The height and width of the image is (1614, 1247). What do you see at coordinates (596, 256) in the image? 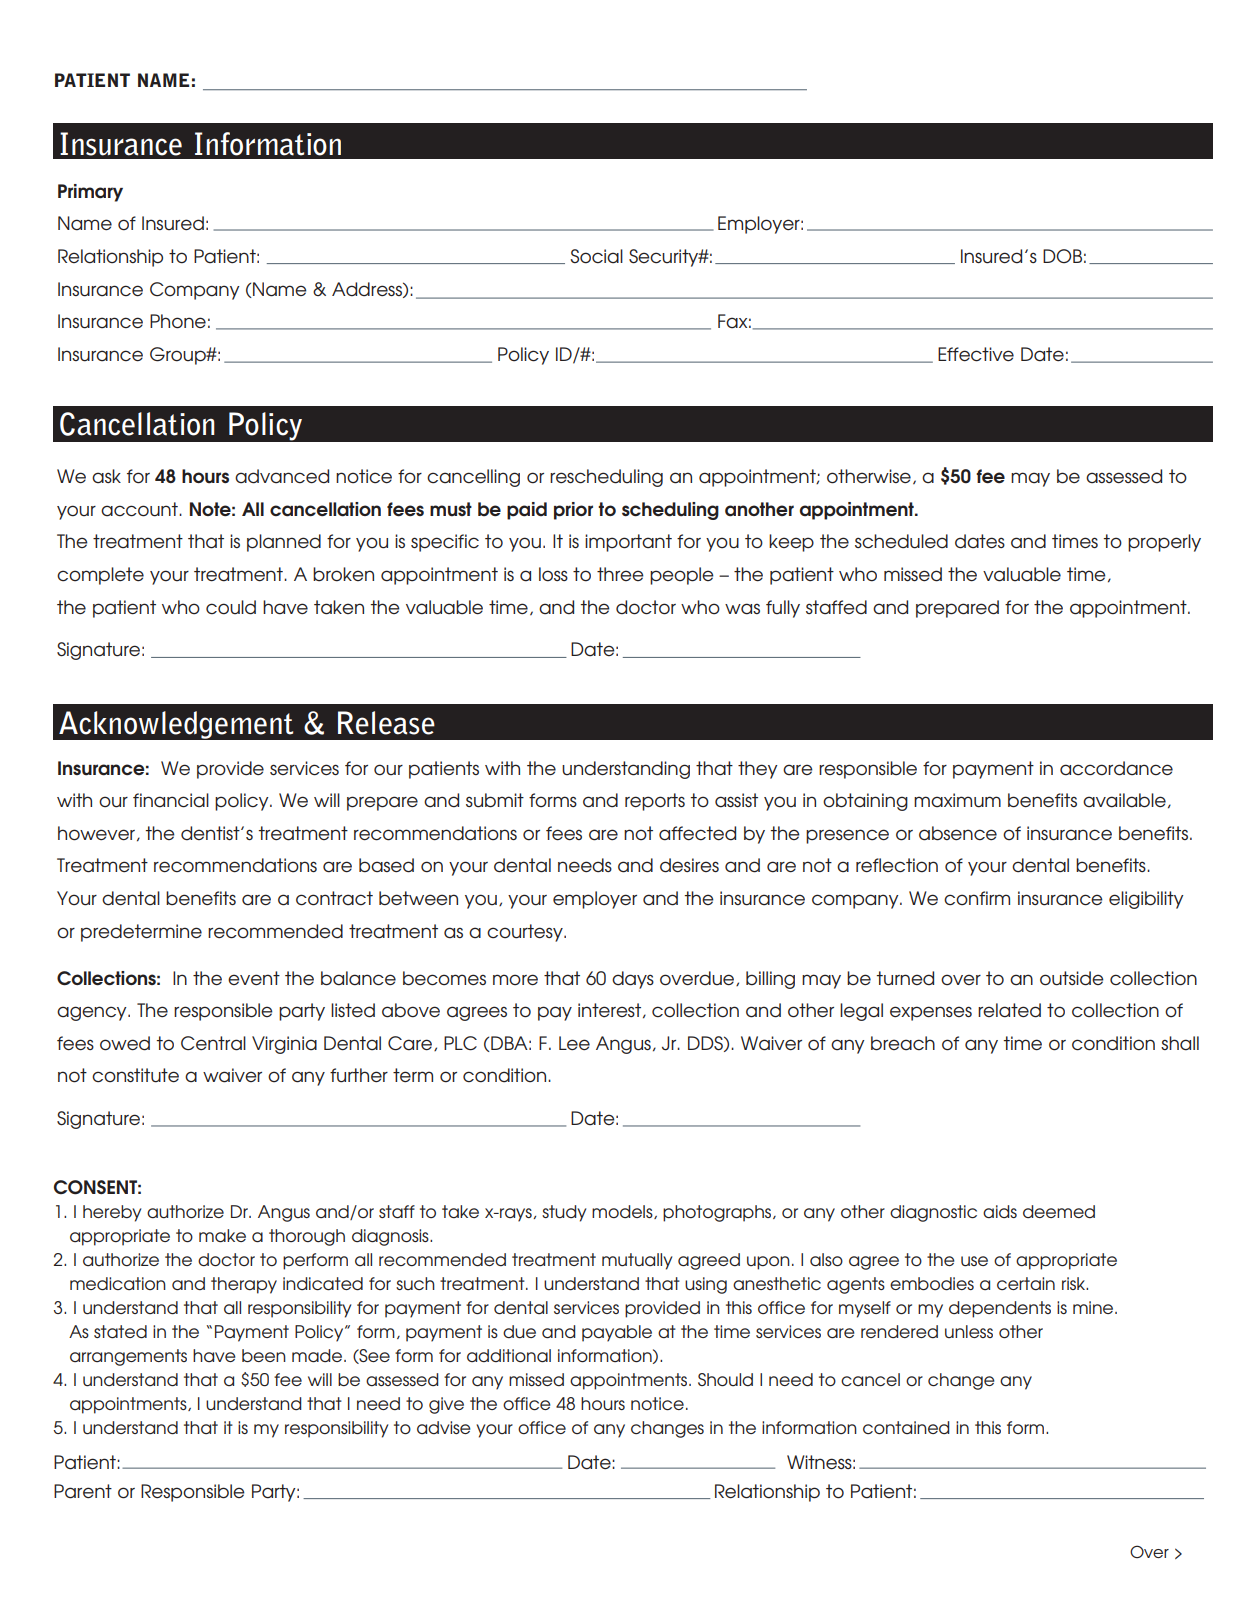
I see `Social` at bounding box center [596, 256].
